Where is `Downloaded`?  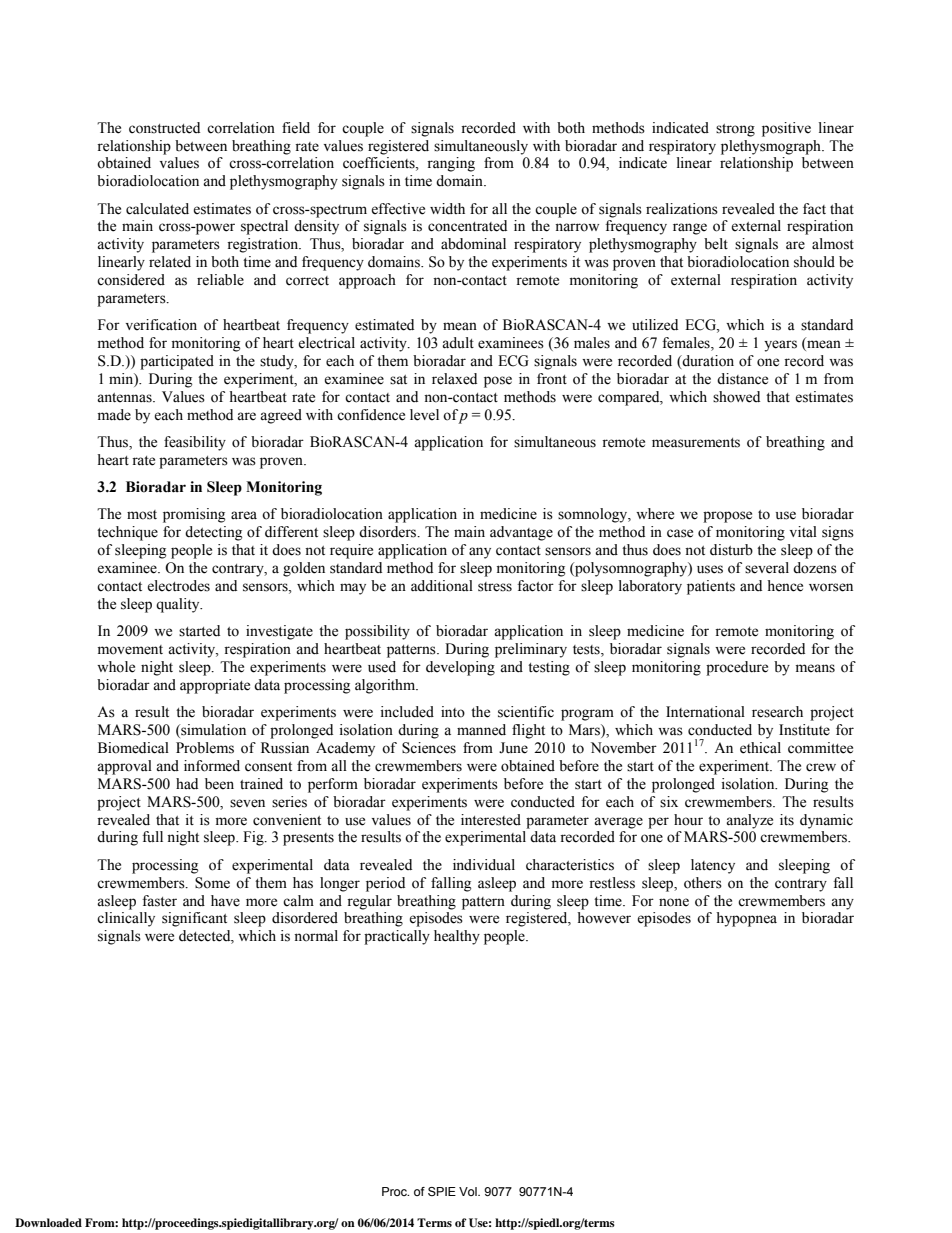
Downloaded is located at coordinates (48, 1222).
